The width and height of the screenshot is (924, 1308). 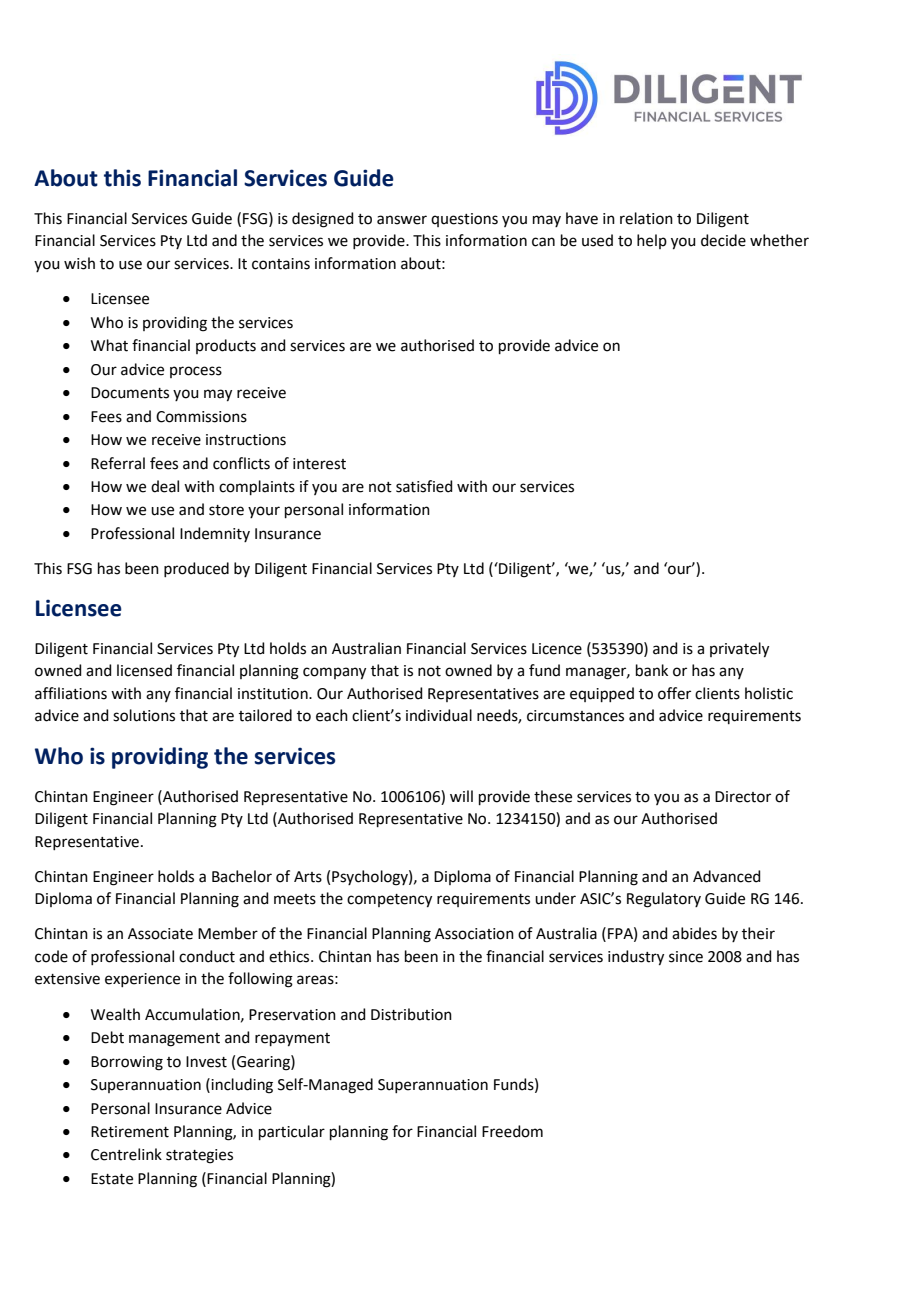 I want to click on Retirement, so click(x=130, y=1132).
